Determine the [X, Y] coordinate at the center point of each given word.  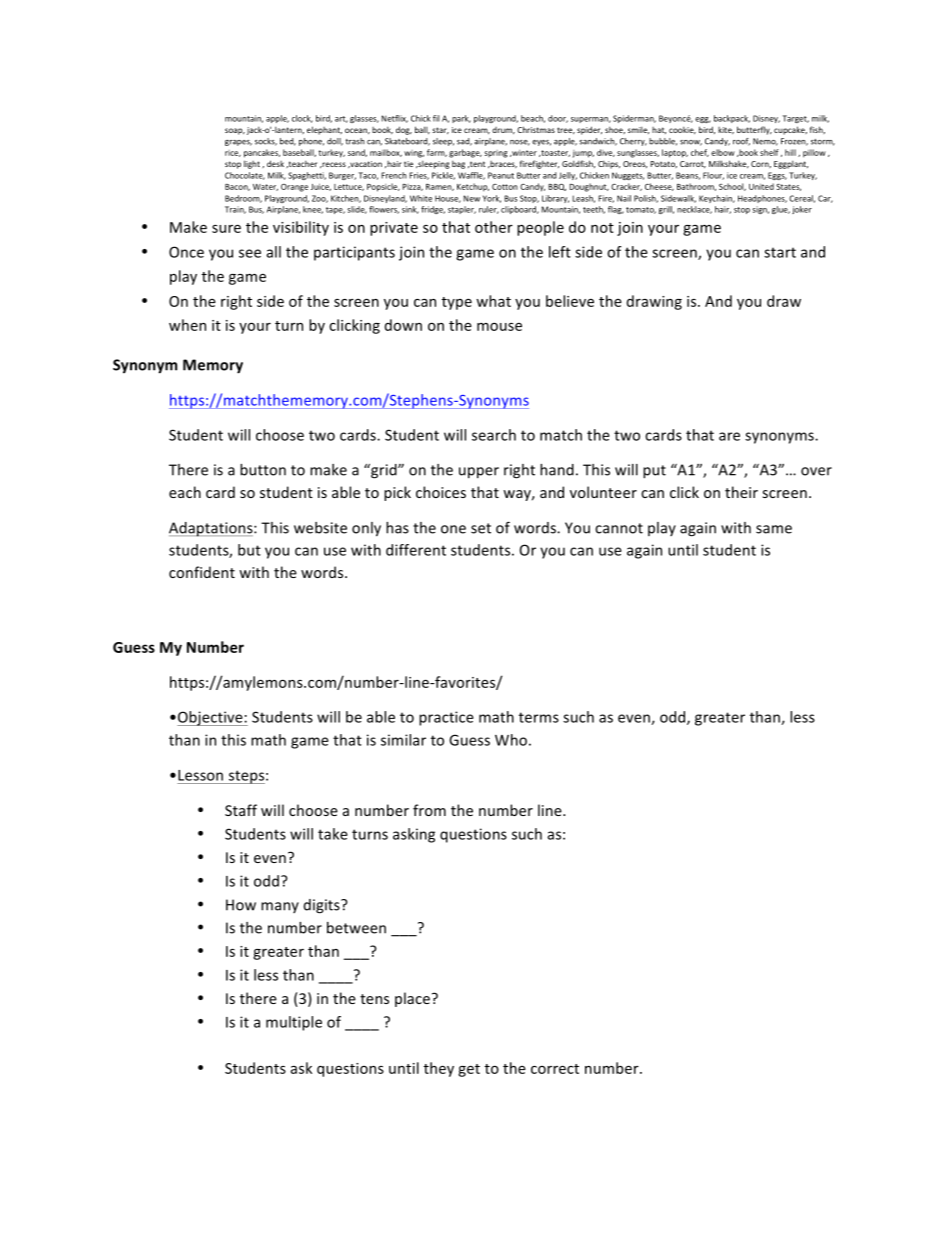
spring [496, 154]
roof [741, 142]
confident [202, 572]
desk [275, 163]
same [774, 529]
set [481, 528]
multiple [294, 1023]
